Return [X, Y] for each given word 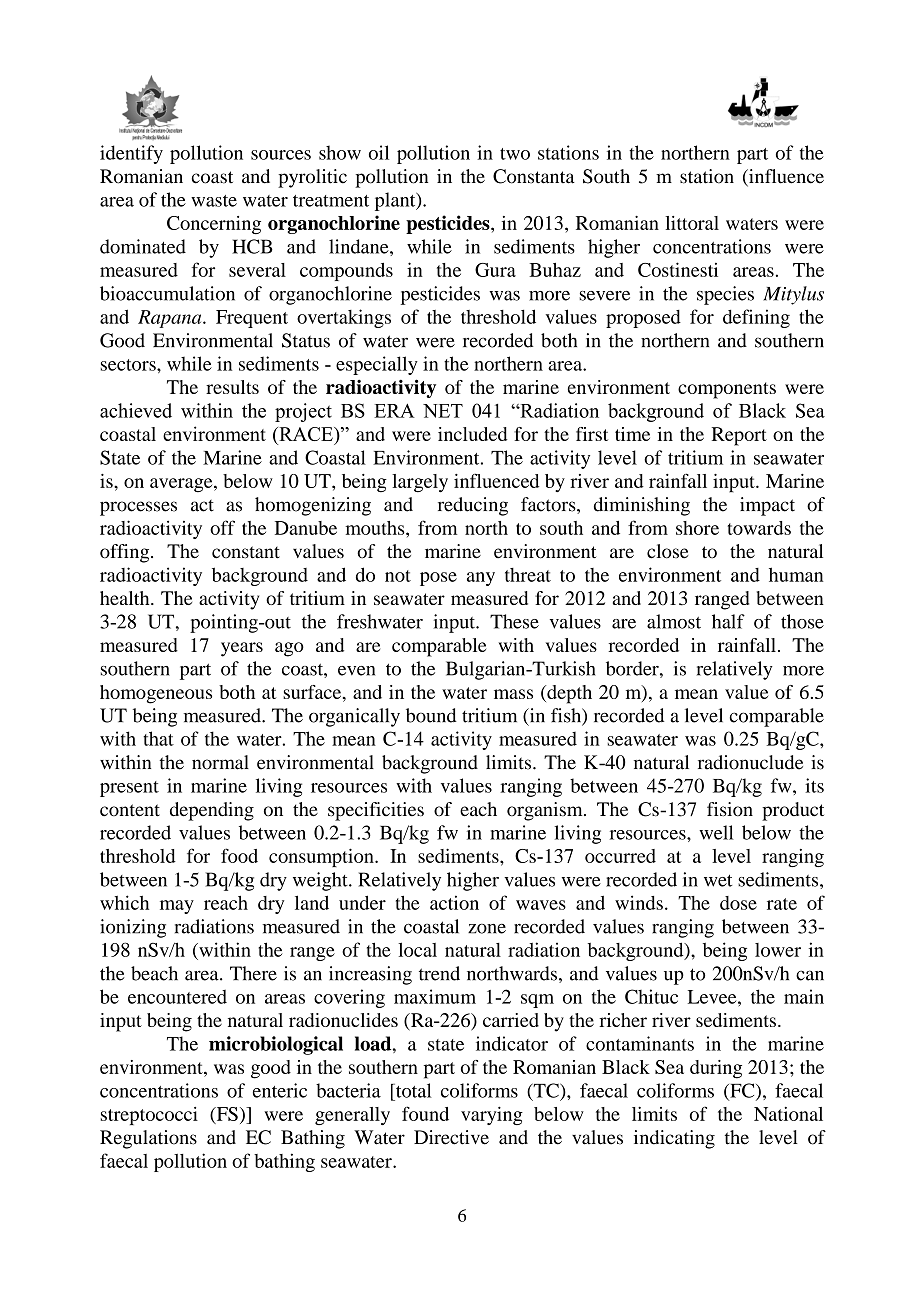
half [728, 621]
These [514, 621]
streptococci [149, 1116]
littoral [692, 223]
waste [214, 201]
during [716, 1069]
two [515, 154]
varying [492, 1115]
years [242, 649]
